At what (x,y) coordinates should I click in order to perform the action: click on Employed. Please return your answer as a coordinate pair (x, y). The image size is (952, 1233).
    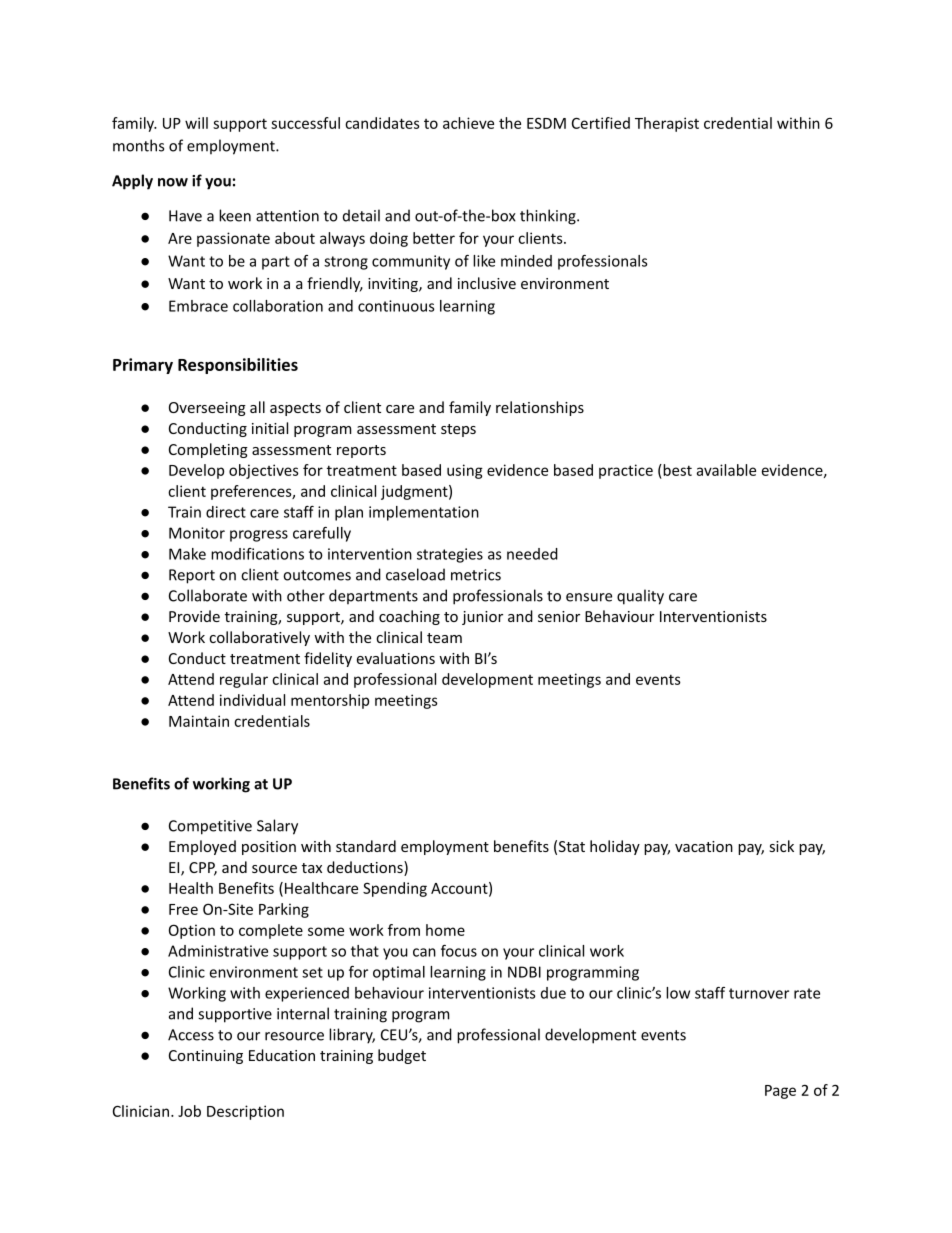
    Looking at the image, I should click on (202, 847).
